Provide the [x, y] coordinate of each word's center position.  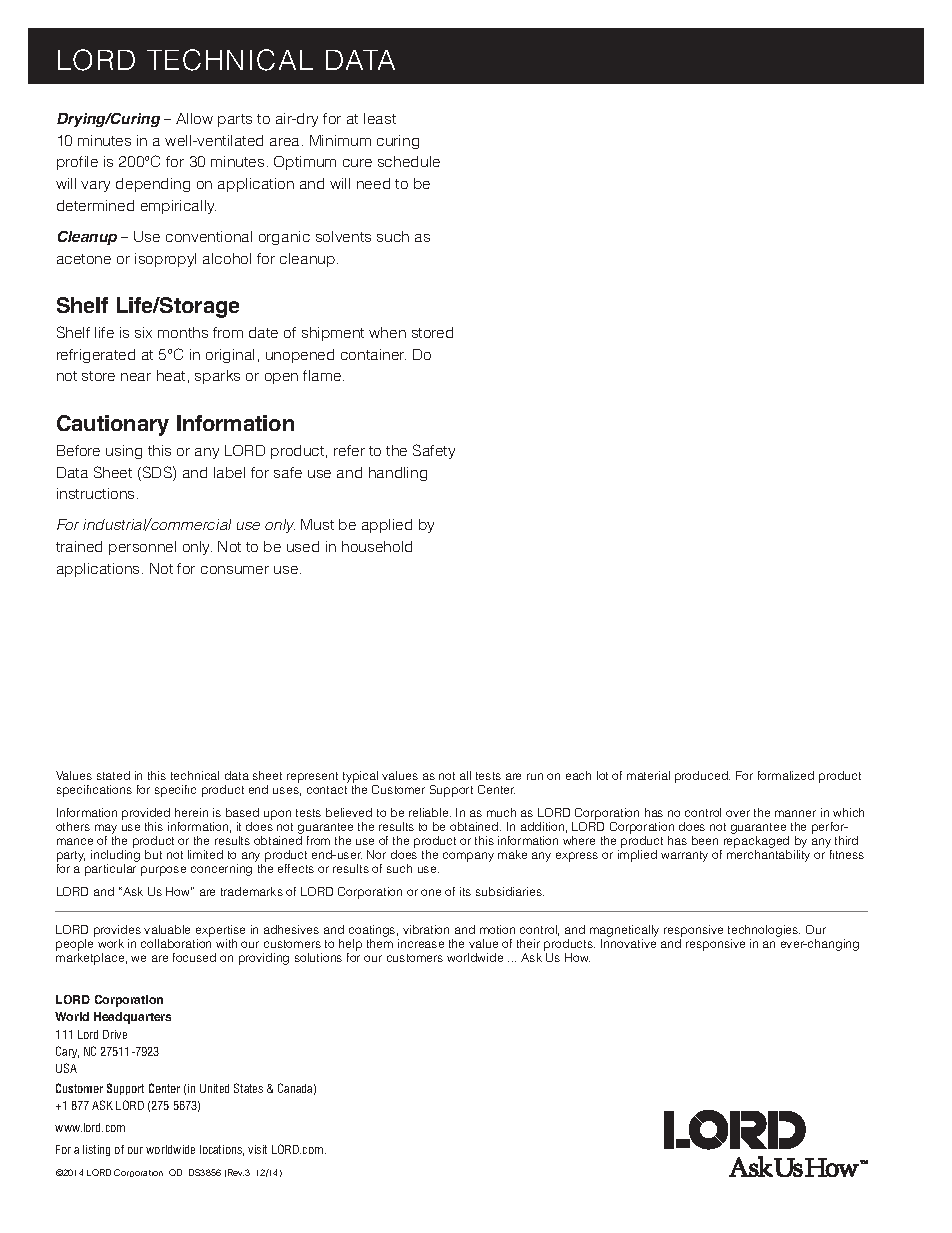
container [373, 354]
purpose [163, 871]
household [377, 546]
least [380, 118]
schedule [409, 161]
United [214, 1088]
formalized [786, 775]
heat [171, 375]
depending [153, 185]
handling [398, 474]
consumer [235, 570]
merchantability [768, 856]
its [465, 891]
